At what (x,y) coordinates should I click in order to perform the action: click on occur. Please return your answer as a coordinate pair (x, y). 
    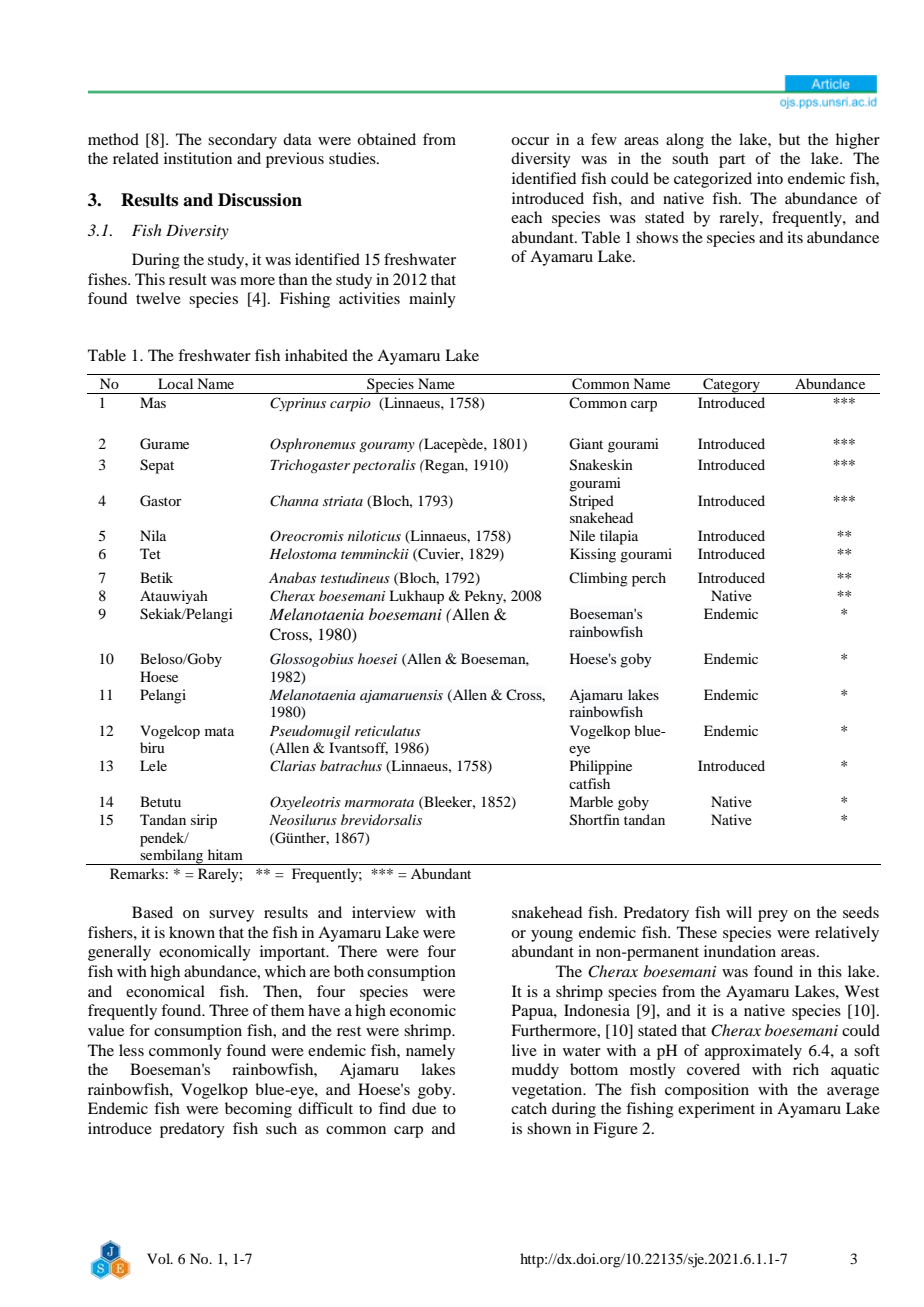
    Looking at the image, I should click on (530, 141).
